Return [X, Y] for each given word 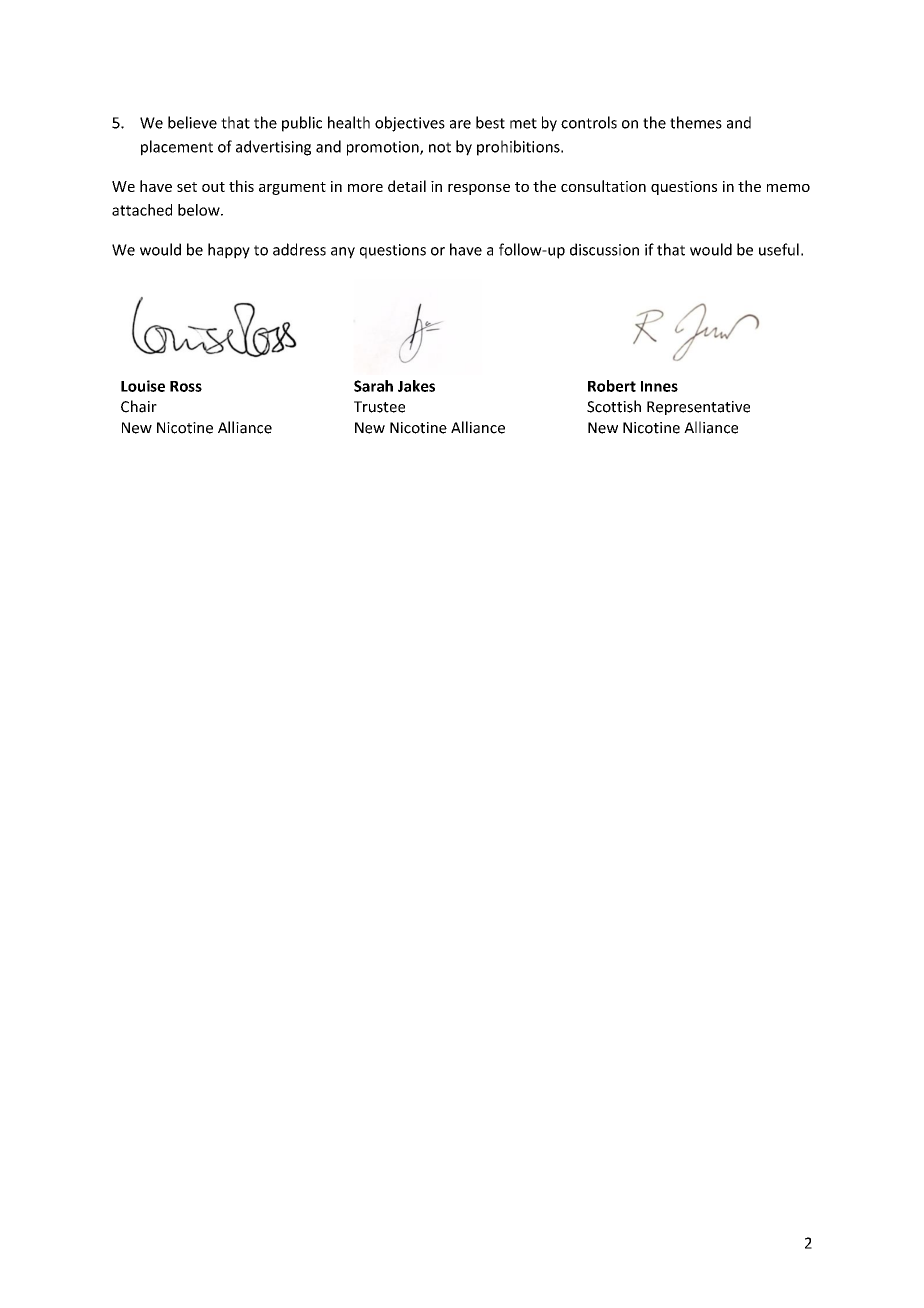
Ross [186, 386]
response [479, 189]
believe [192, 122]
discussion [604, 249]
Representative [698, 408]
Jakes [416, 386]
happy [229, 251]
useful [779, 249]
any [343, 253]
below [200, 210]
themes [696, 122]
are [460, 124]
